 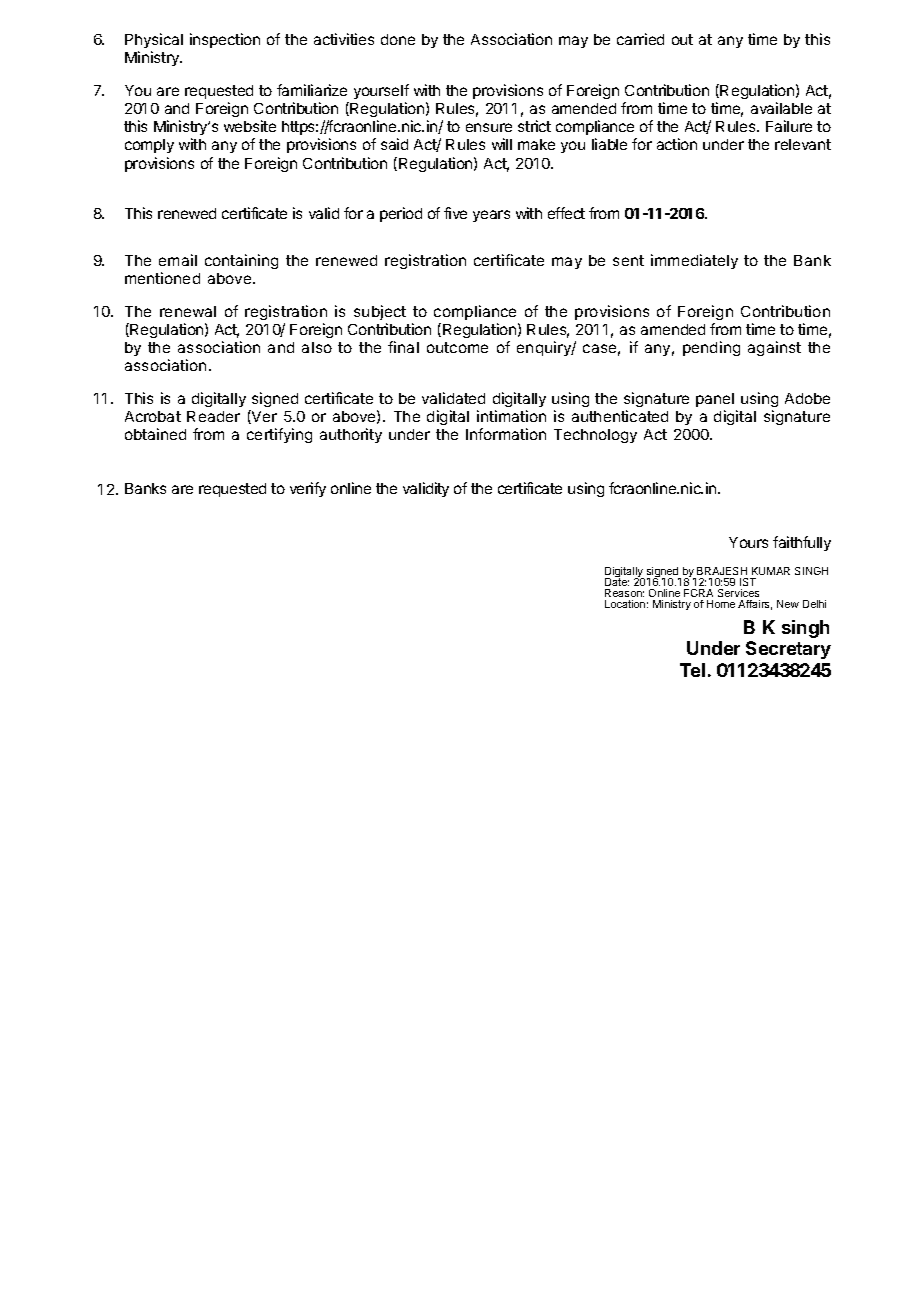 I want to click on outcome, so click(x=457, y=347).
